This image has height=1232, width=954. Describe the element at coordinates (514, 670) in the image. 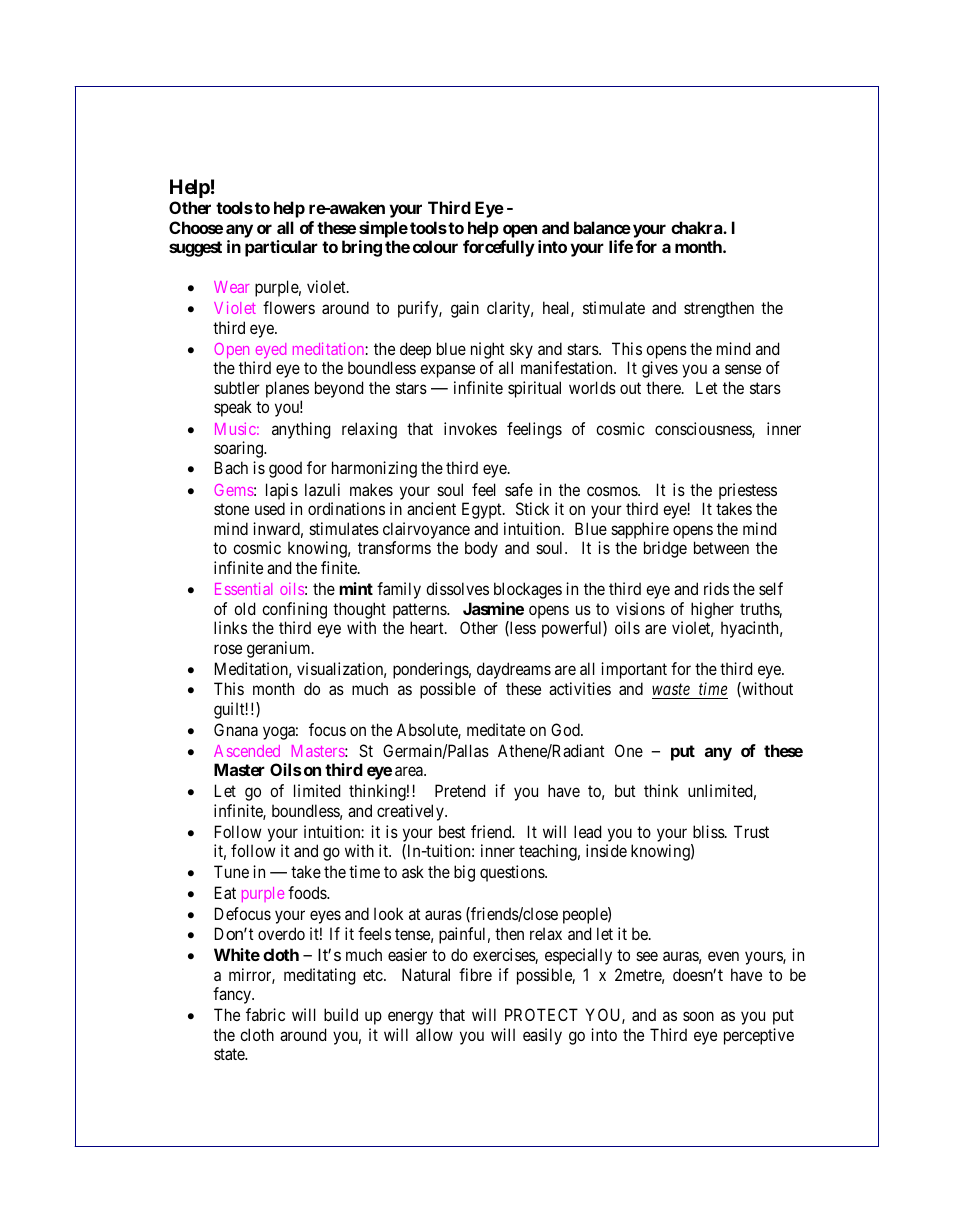

I see `daydreams` at that location.
